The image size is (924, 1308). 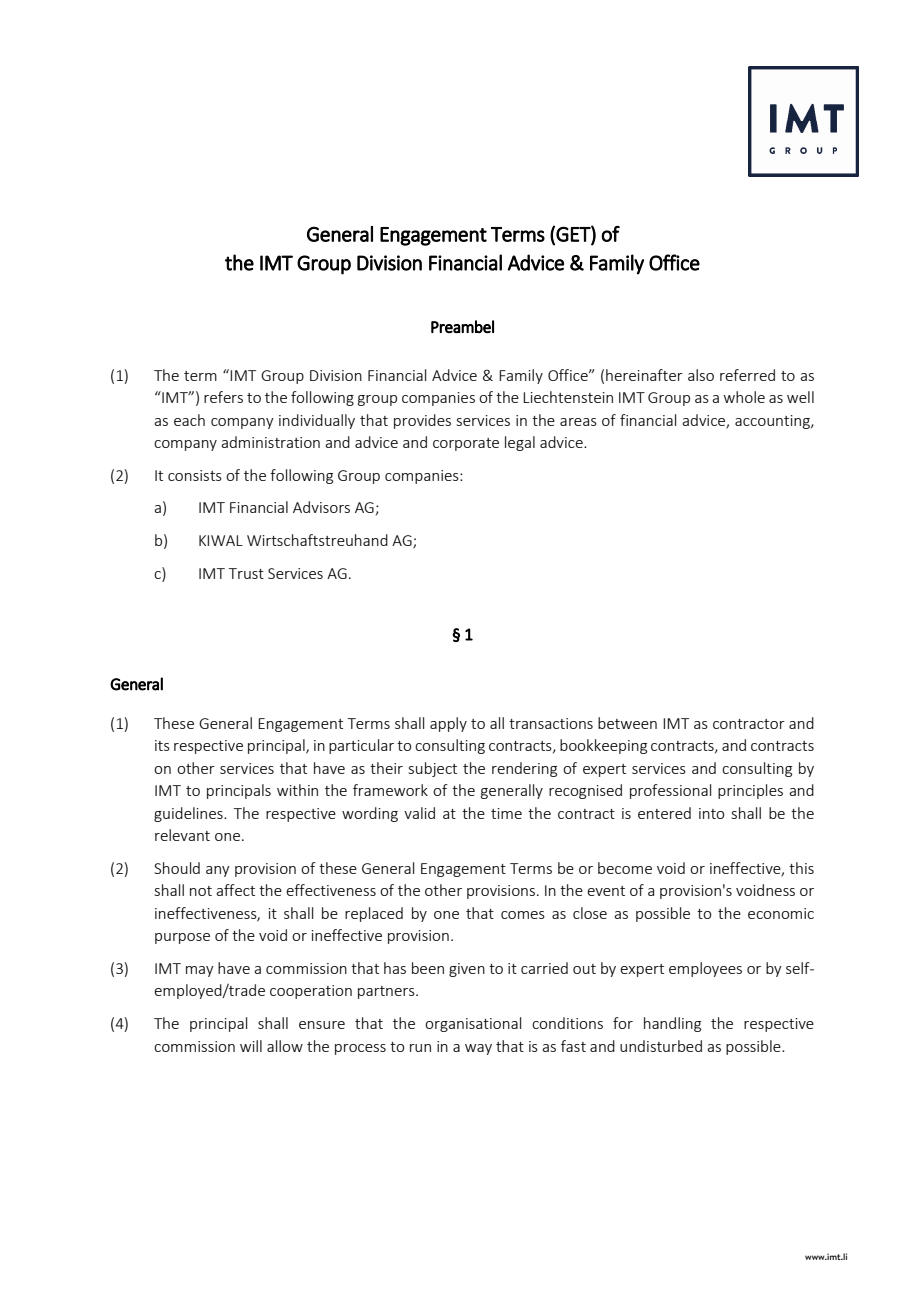 What do you see at coordinates (448, 724) in the screenshot?
I see `apply` at bounding box center [448, 724].
